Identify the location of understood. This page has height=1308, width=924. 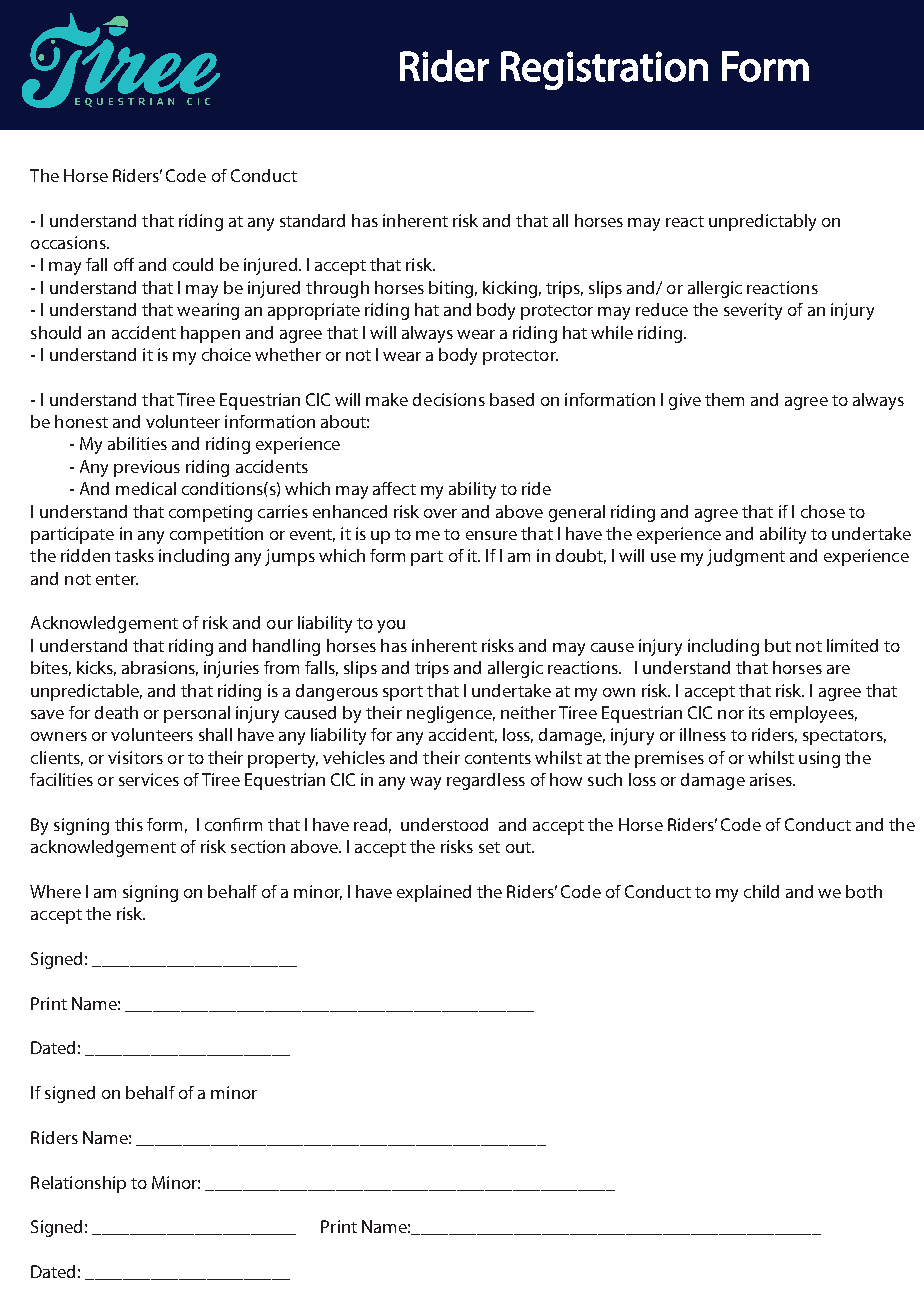
(444, 824).
